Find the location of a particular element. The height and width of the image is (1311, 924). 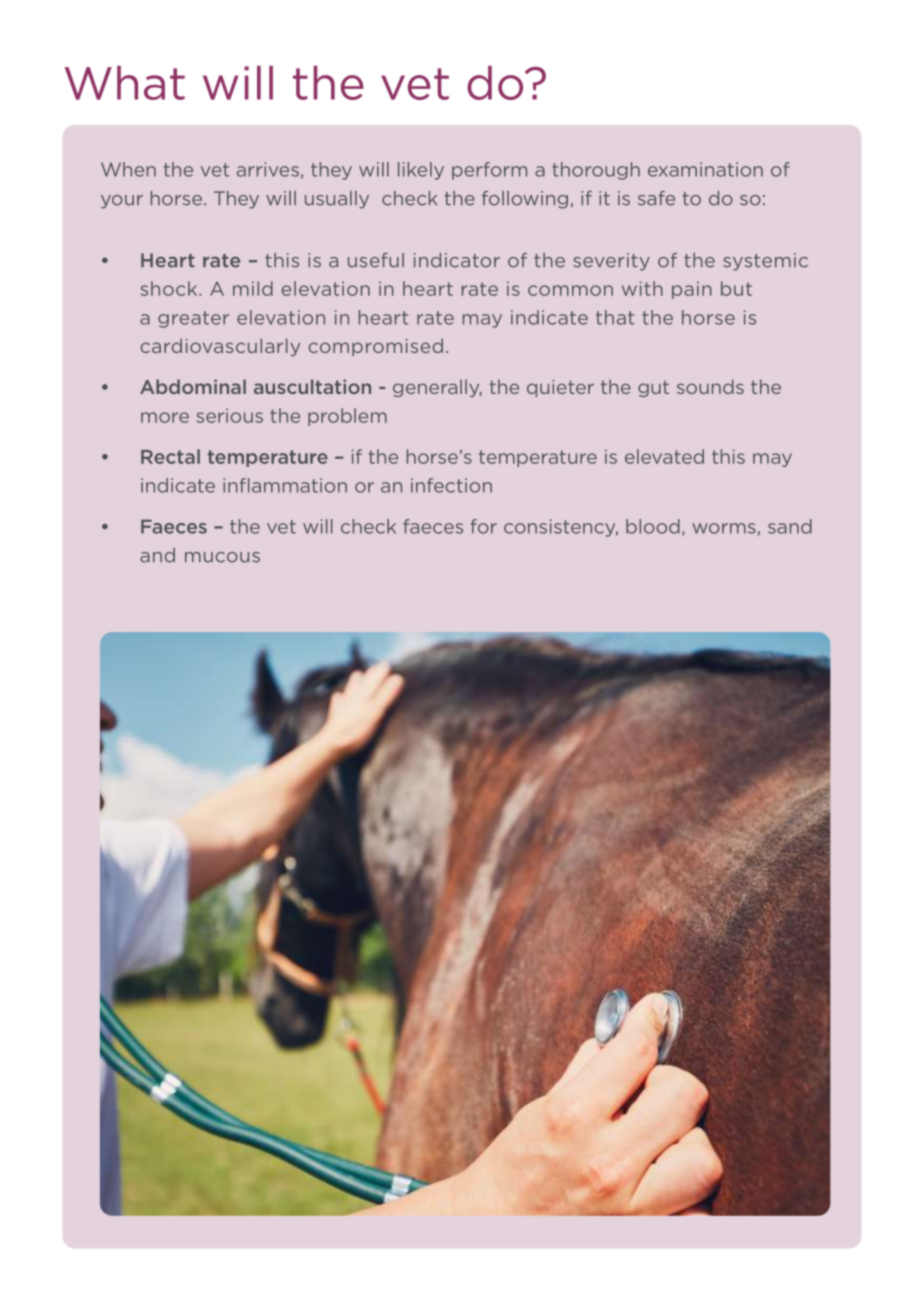

What is located at coordinates (125, 83).
